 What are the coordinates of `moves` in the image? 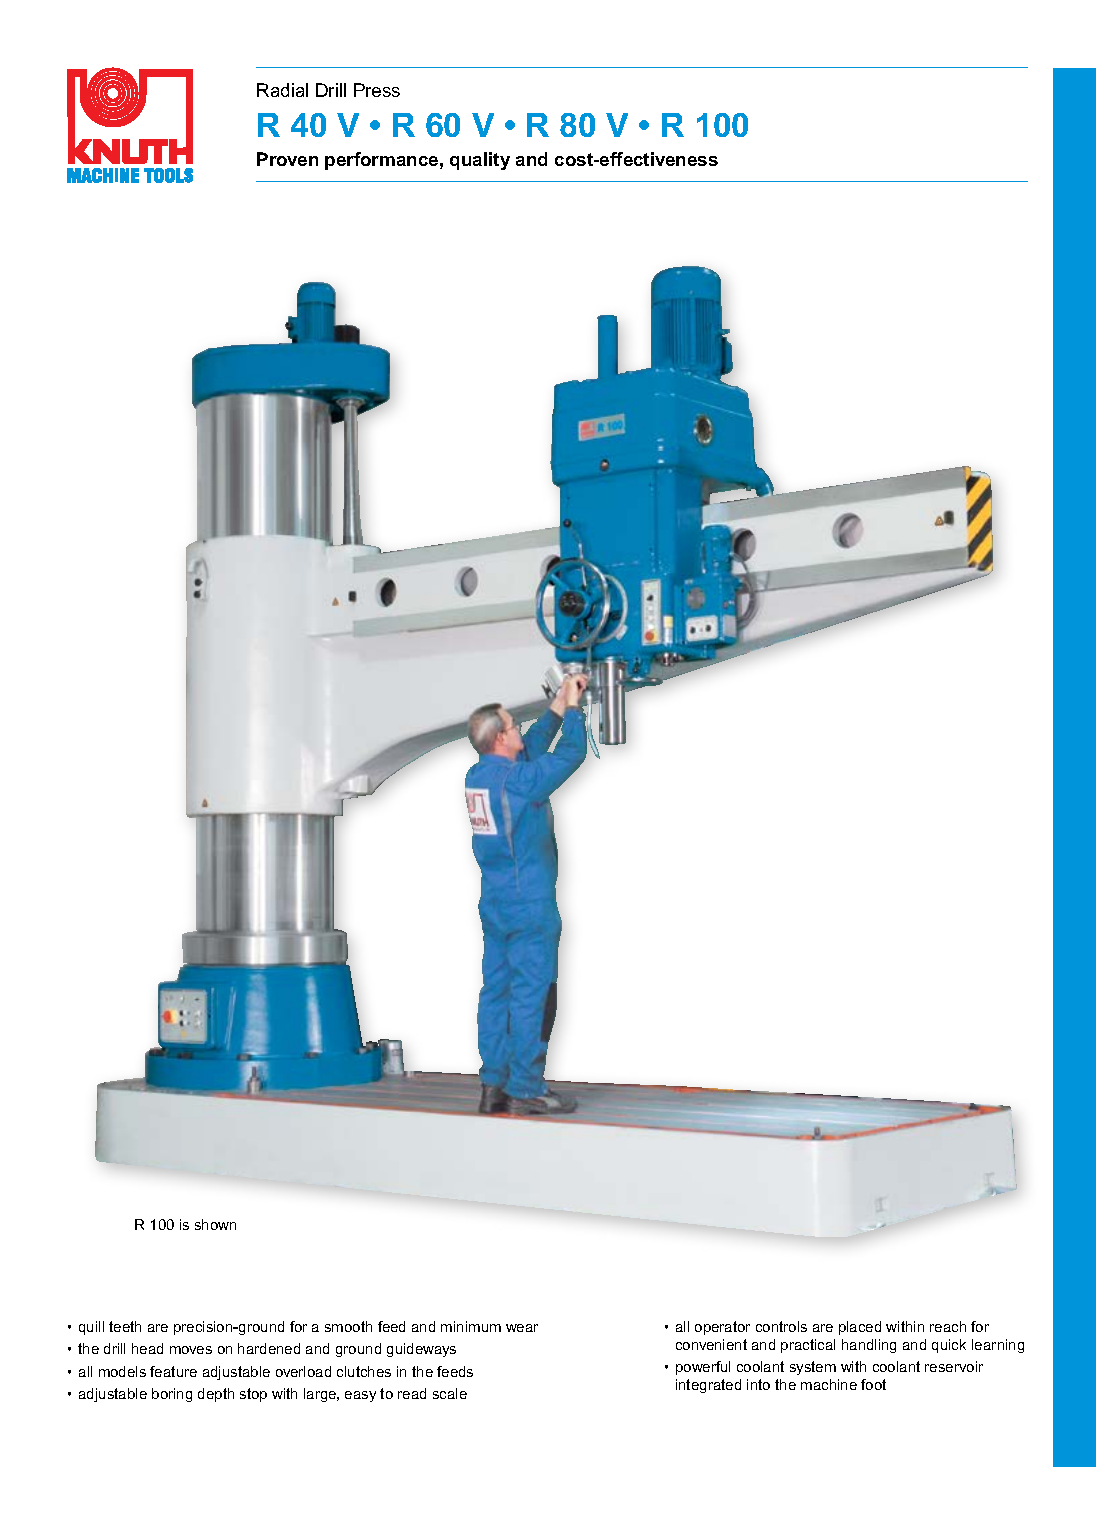 It's located at (191, 1350).
